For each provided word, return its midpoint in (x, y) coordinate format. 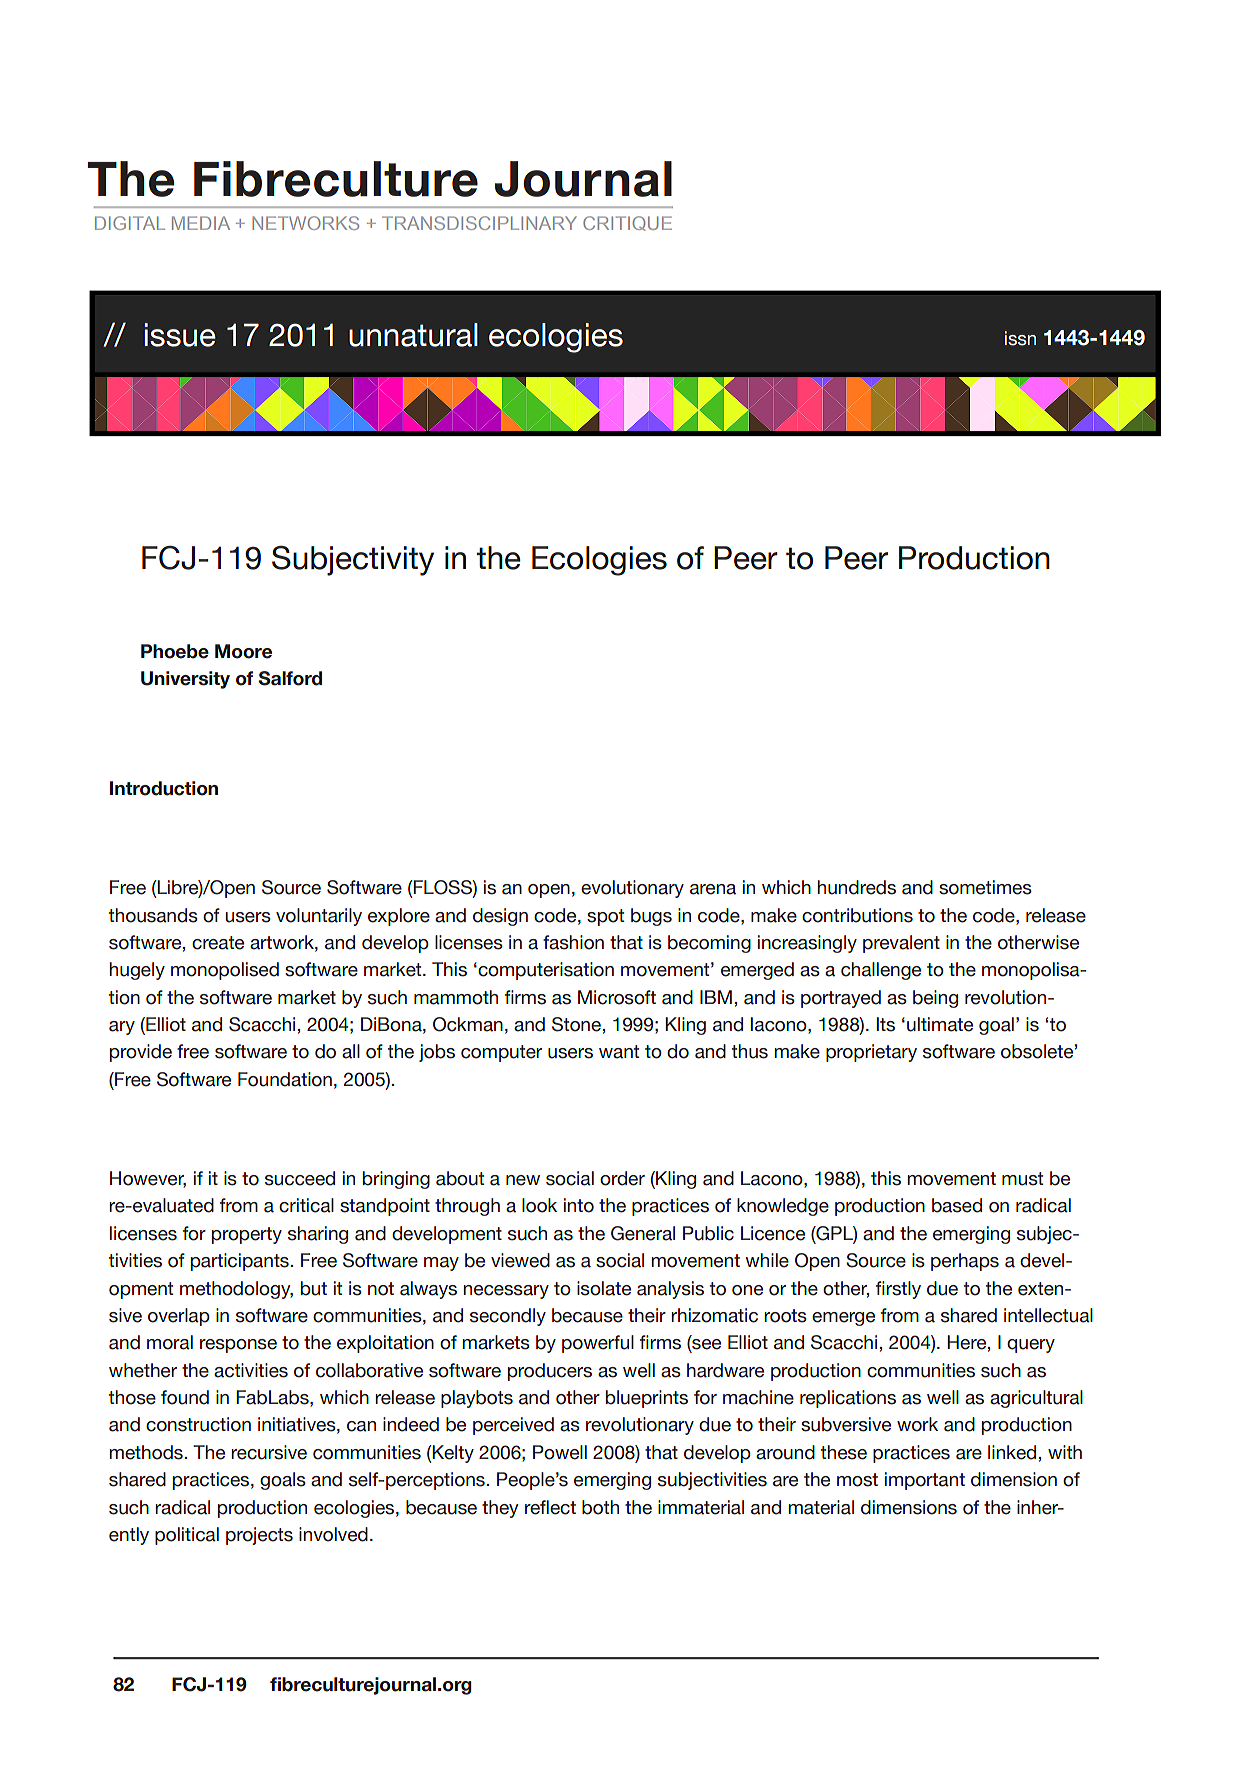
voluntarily (319, 917)
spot (605, 917)
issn (1020, 338)
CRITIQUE (627, 223)
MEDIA (201, 223)
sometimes (985, 887)
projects (259, 1536)
